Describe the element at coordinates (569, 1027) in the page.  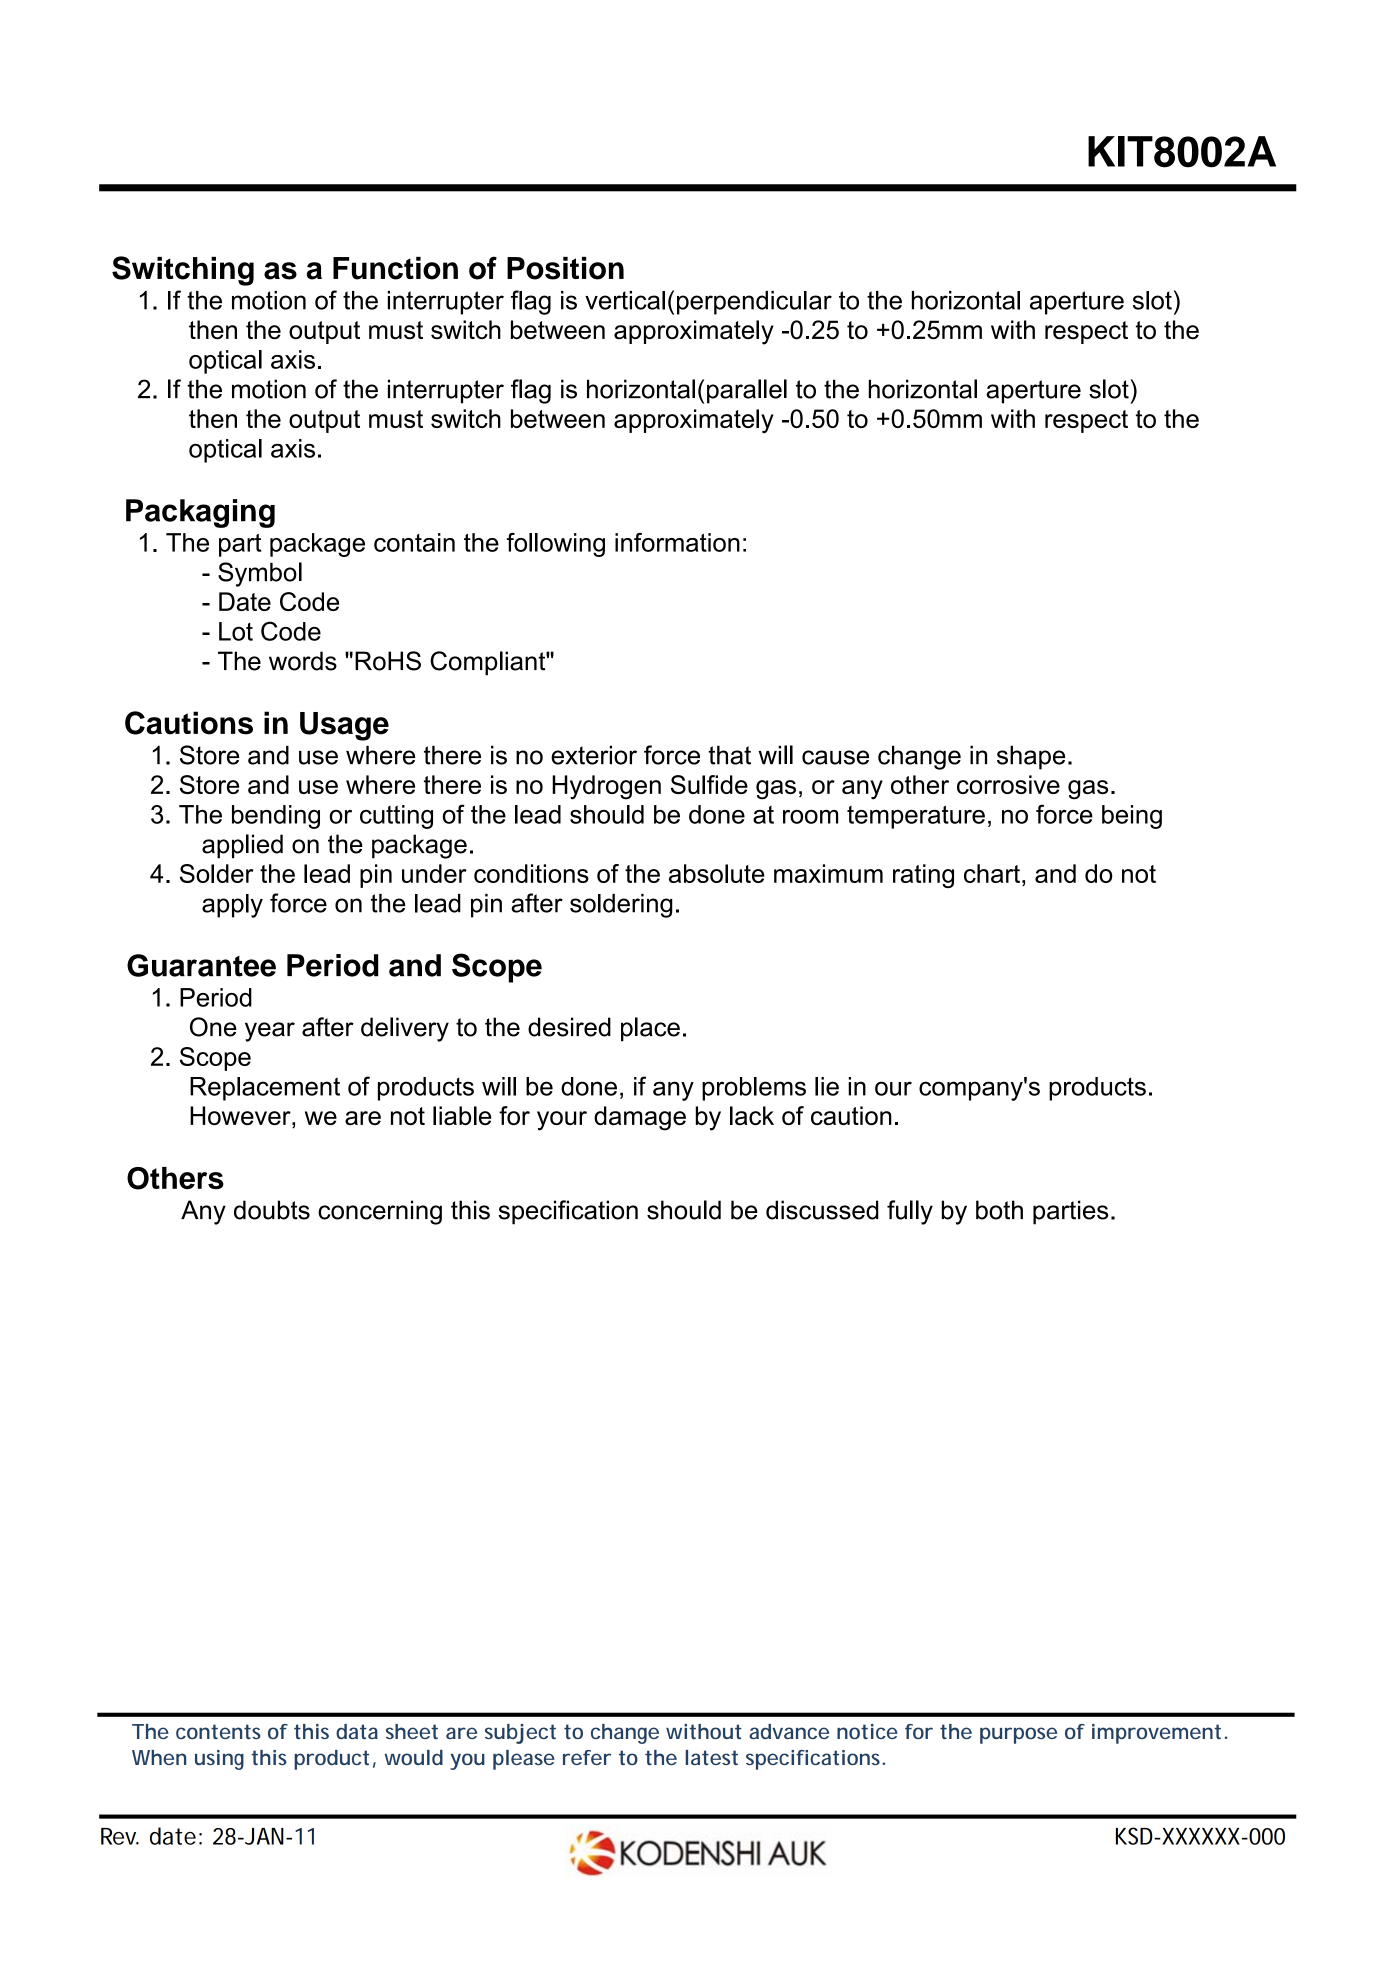
I see `desired` at that location.
